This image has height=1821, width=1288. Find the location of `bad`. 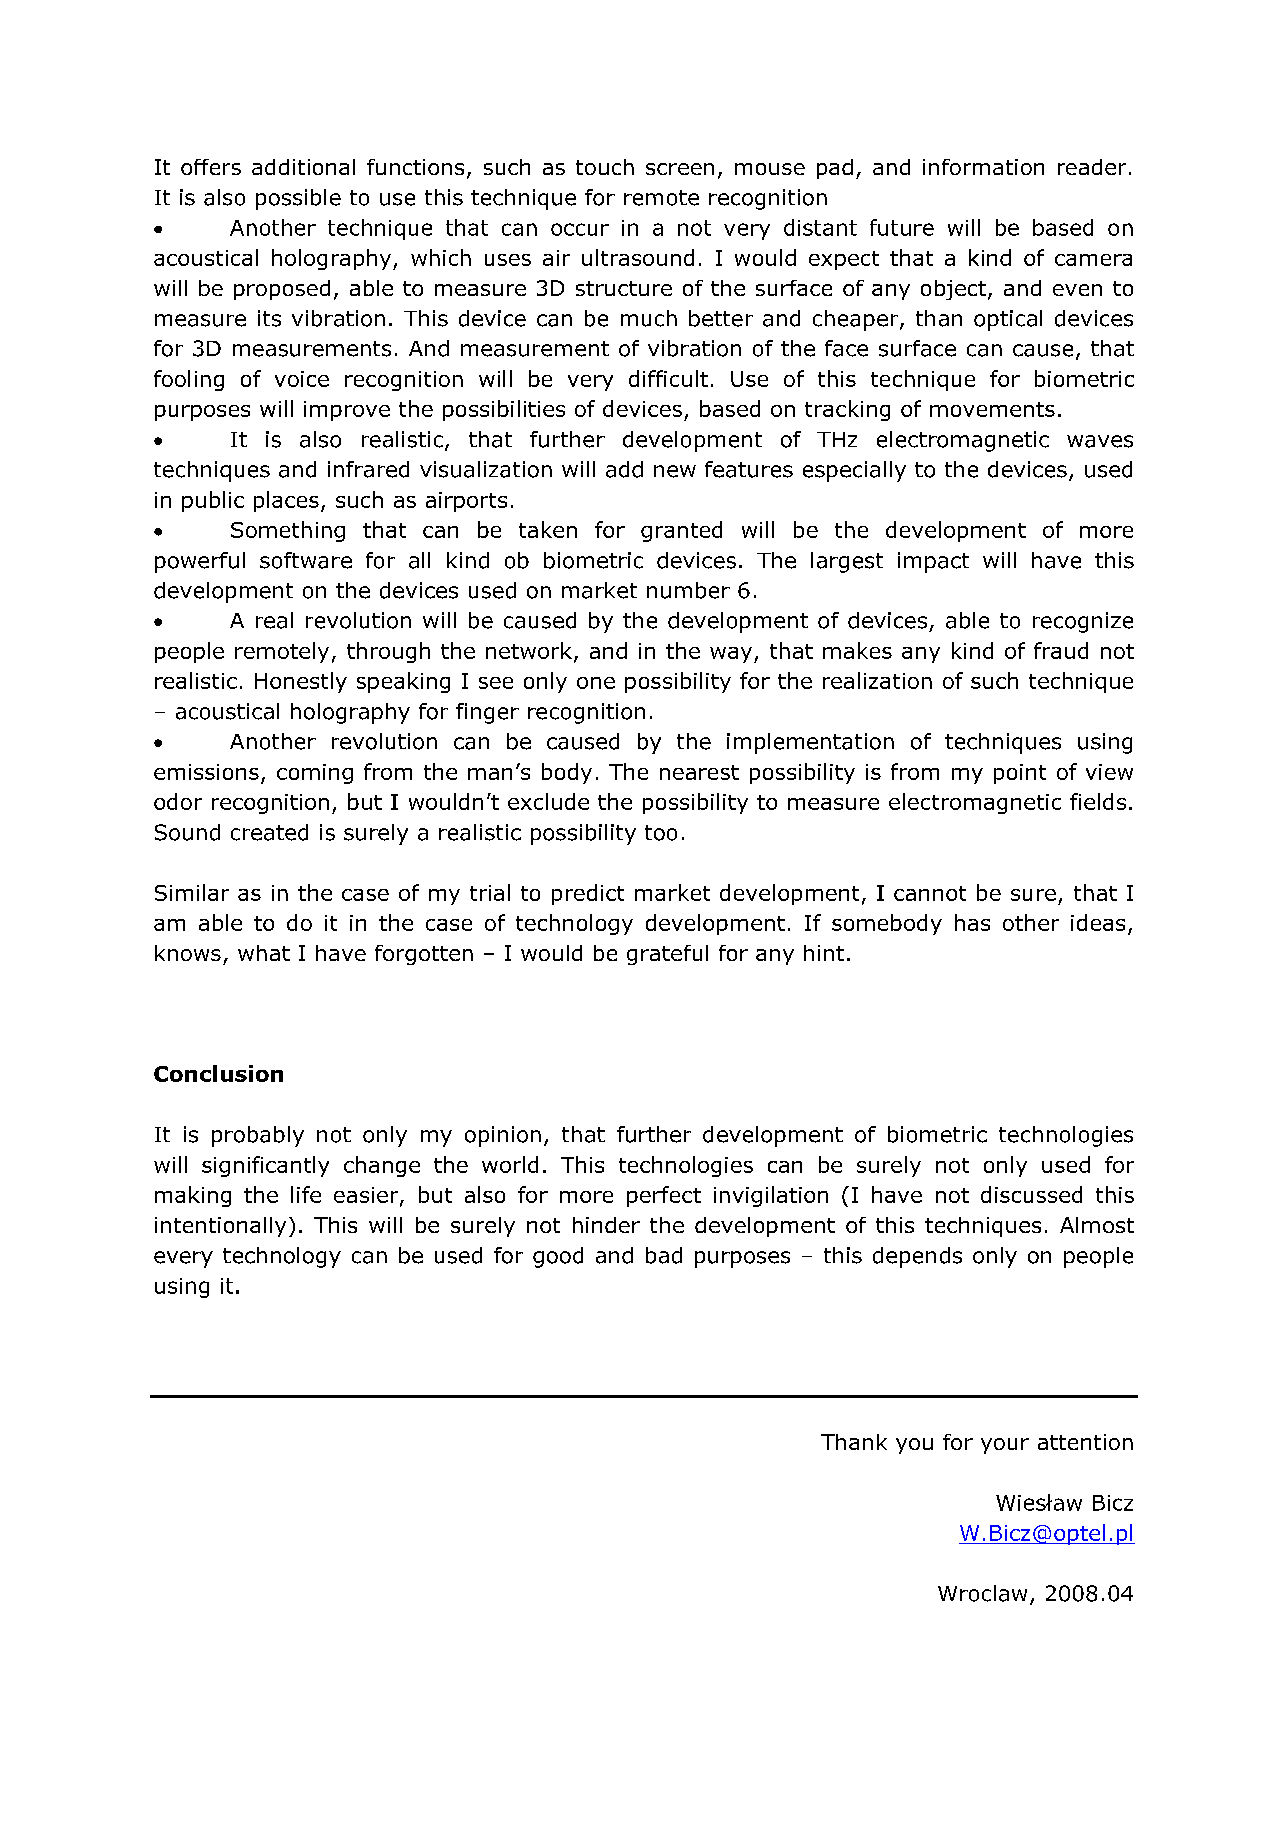

bad is located at coordinates (664, 1255).
